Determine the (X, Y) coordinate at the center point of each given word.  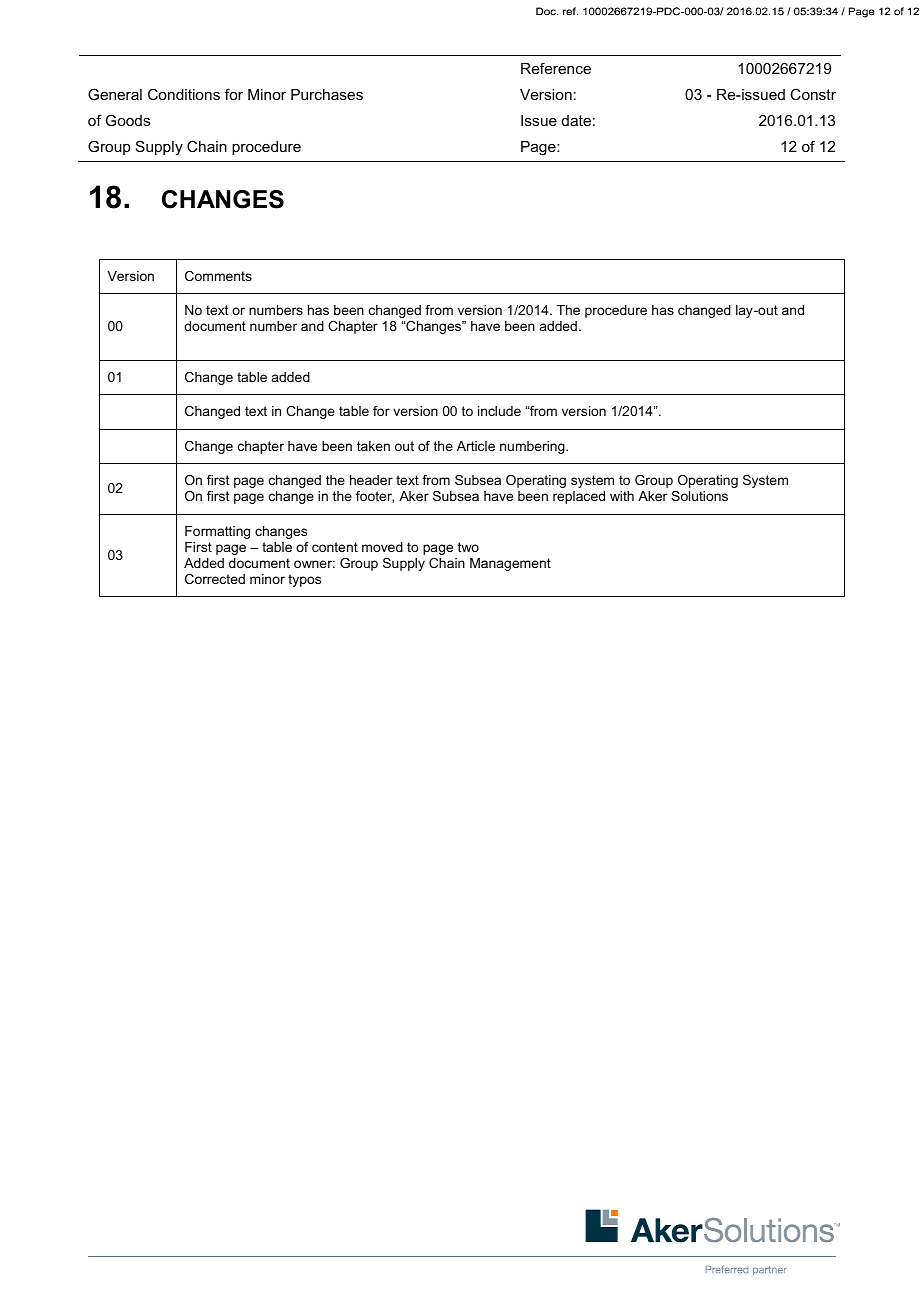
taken (373, 446)
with (622, 496)
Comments (218, 276)
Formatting (217, 532)
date (576, 120)
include (499, 411)
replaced (579, 497)
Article (476, 446)
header (371, 480)
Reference (556, 68)
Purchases (327, 94)
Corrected (215, 579)
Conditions (184, 94)
